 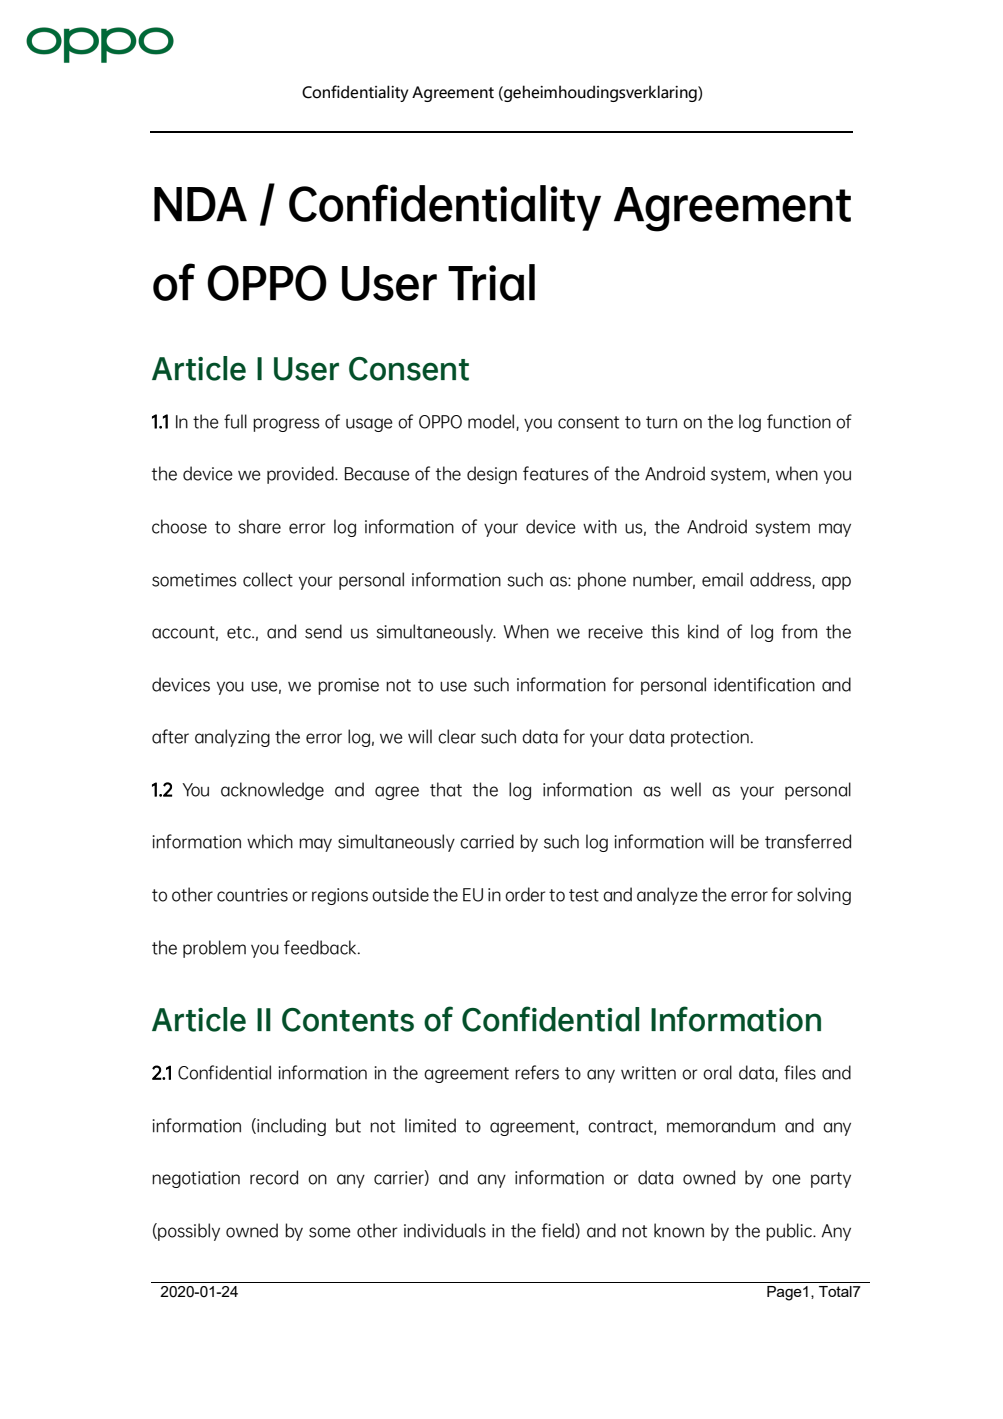 I want to click on function, so click(x=799, y=421).
